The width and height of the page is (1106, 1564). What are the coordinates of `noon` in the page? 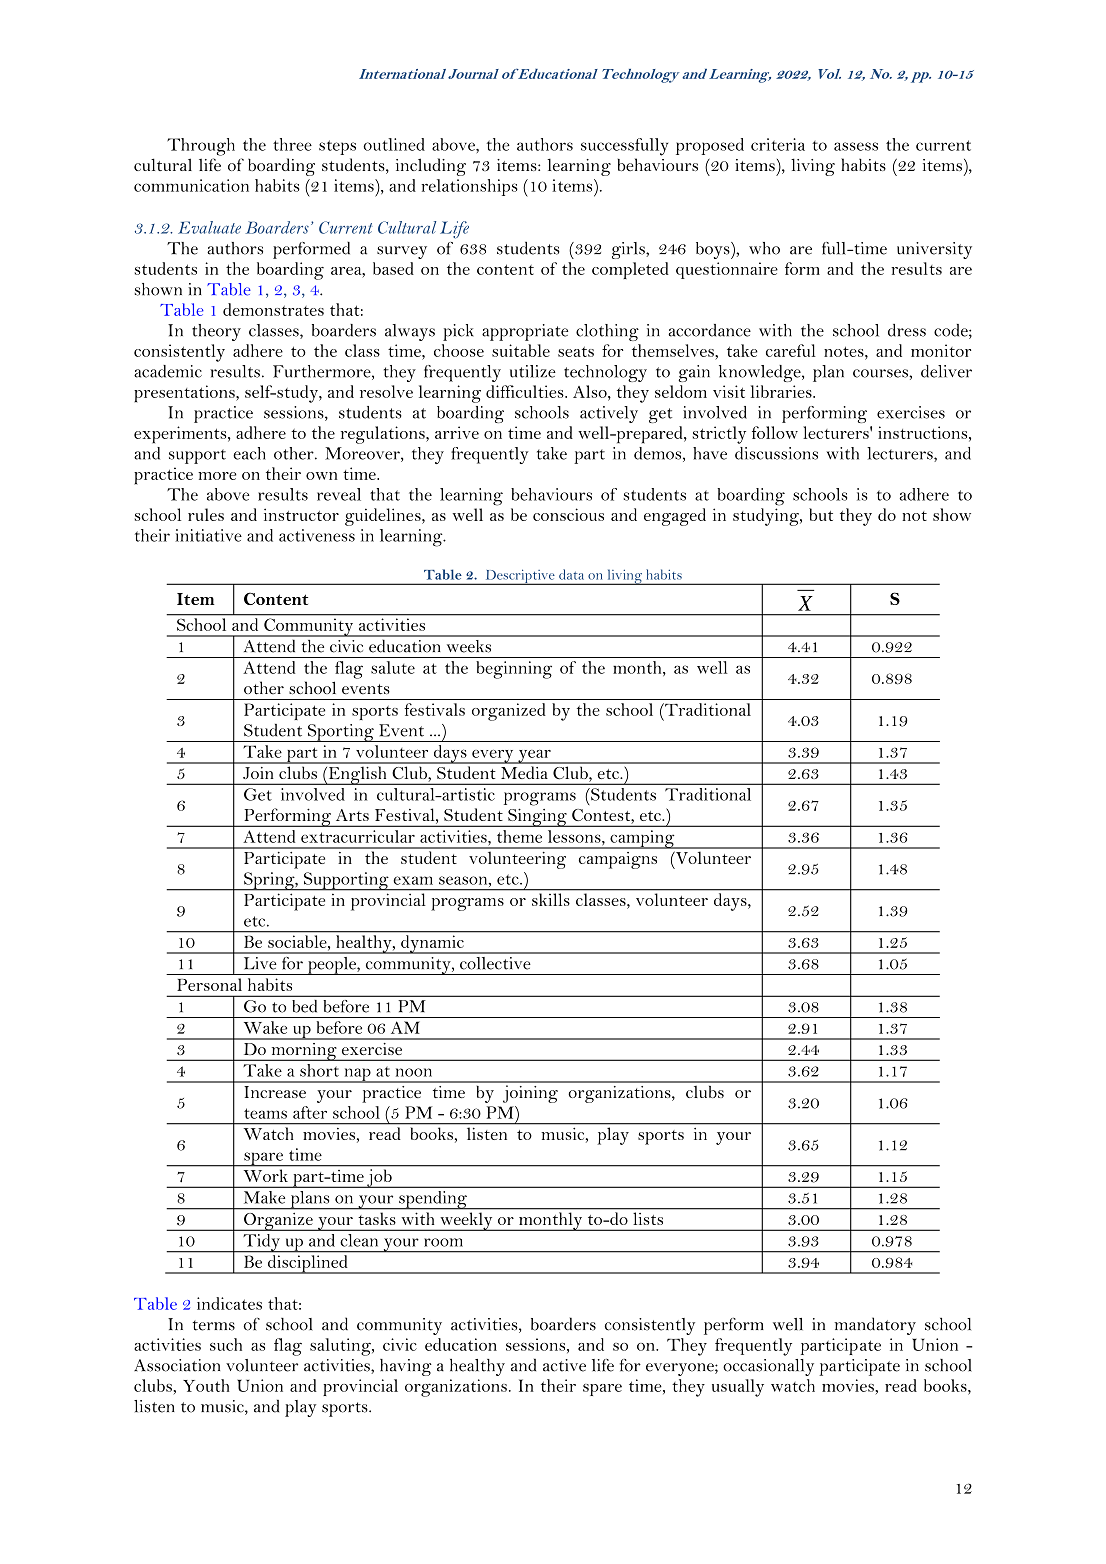 It's located at (414, 1072).
